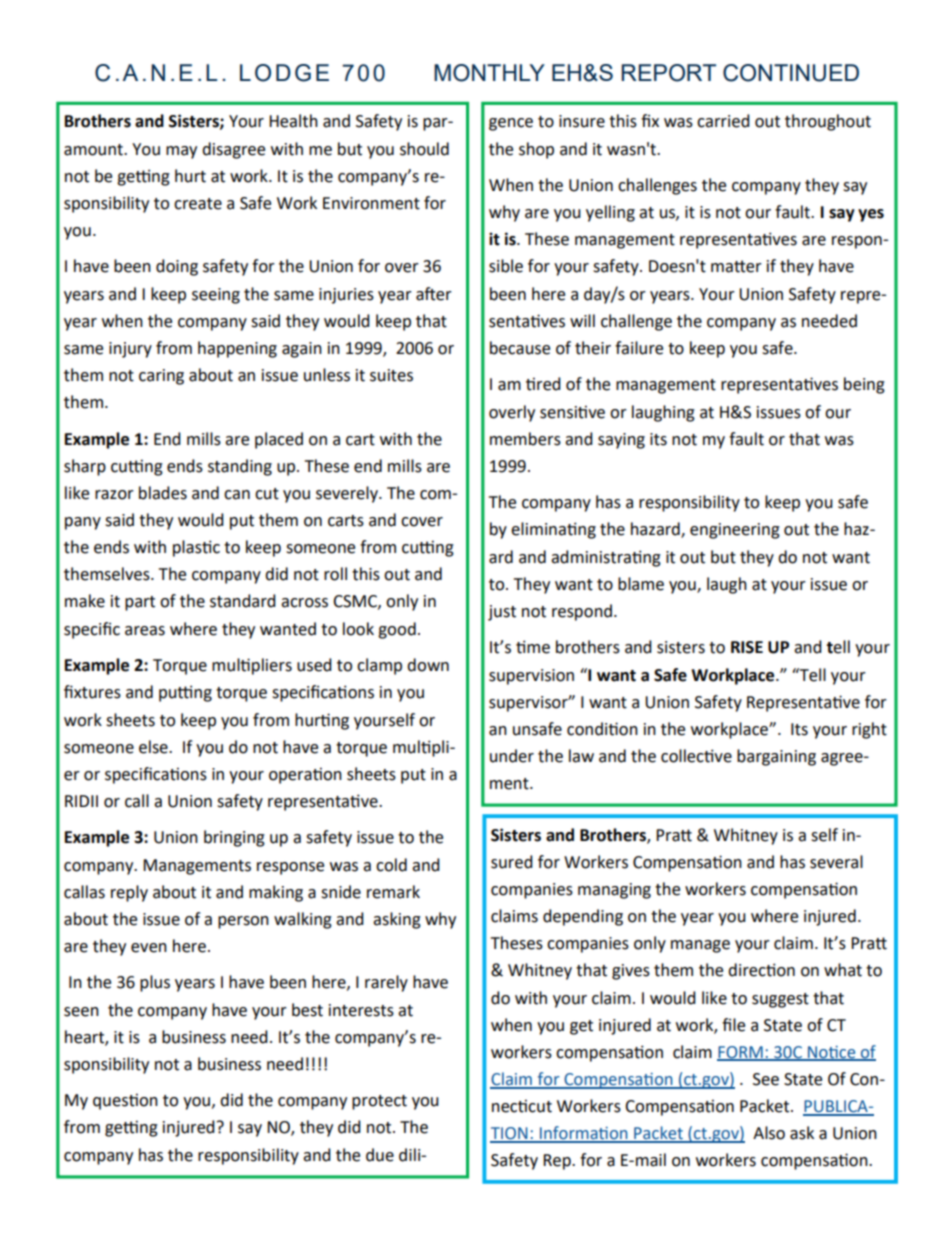 This page has width=952, height=1233. What do you see at coordinates (502, 613) in the page?
I see `just` at bounding box center [502, 613].
